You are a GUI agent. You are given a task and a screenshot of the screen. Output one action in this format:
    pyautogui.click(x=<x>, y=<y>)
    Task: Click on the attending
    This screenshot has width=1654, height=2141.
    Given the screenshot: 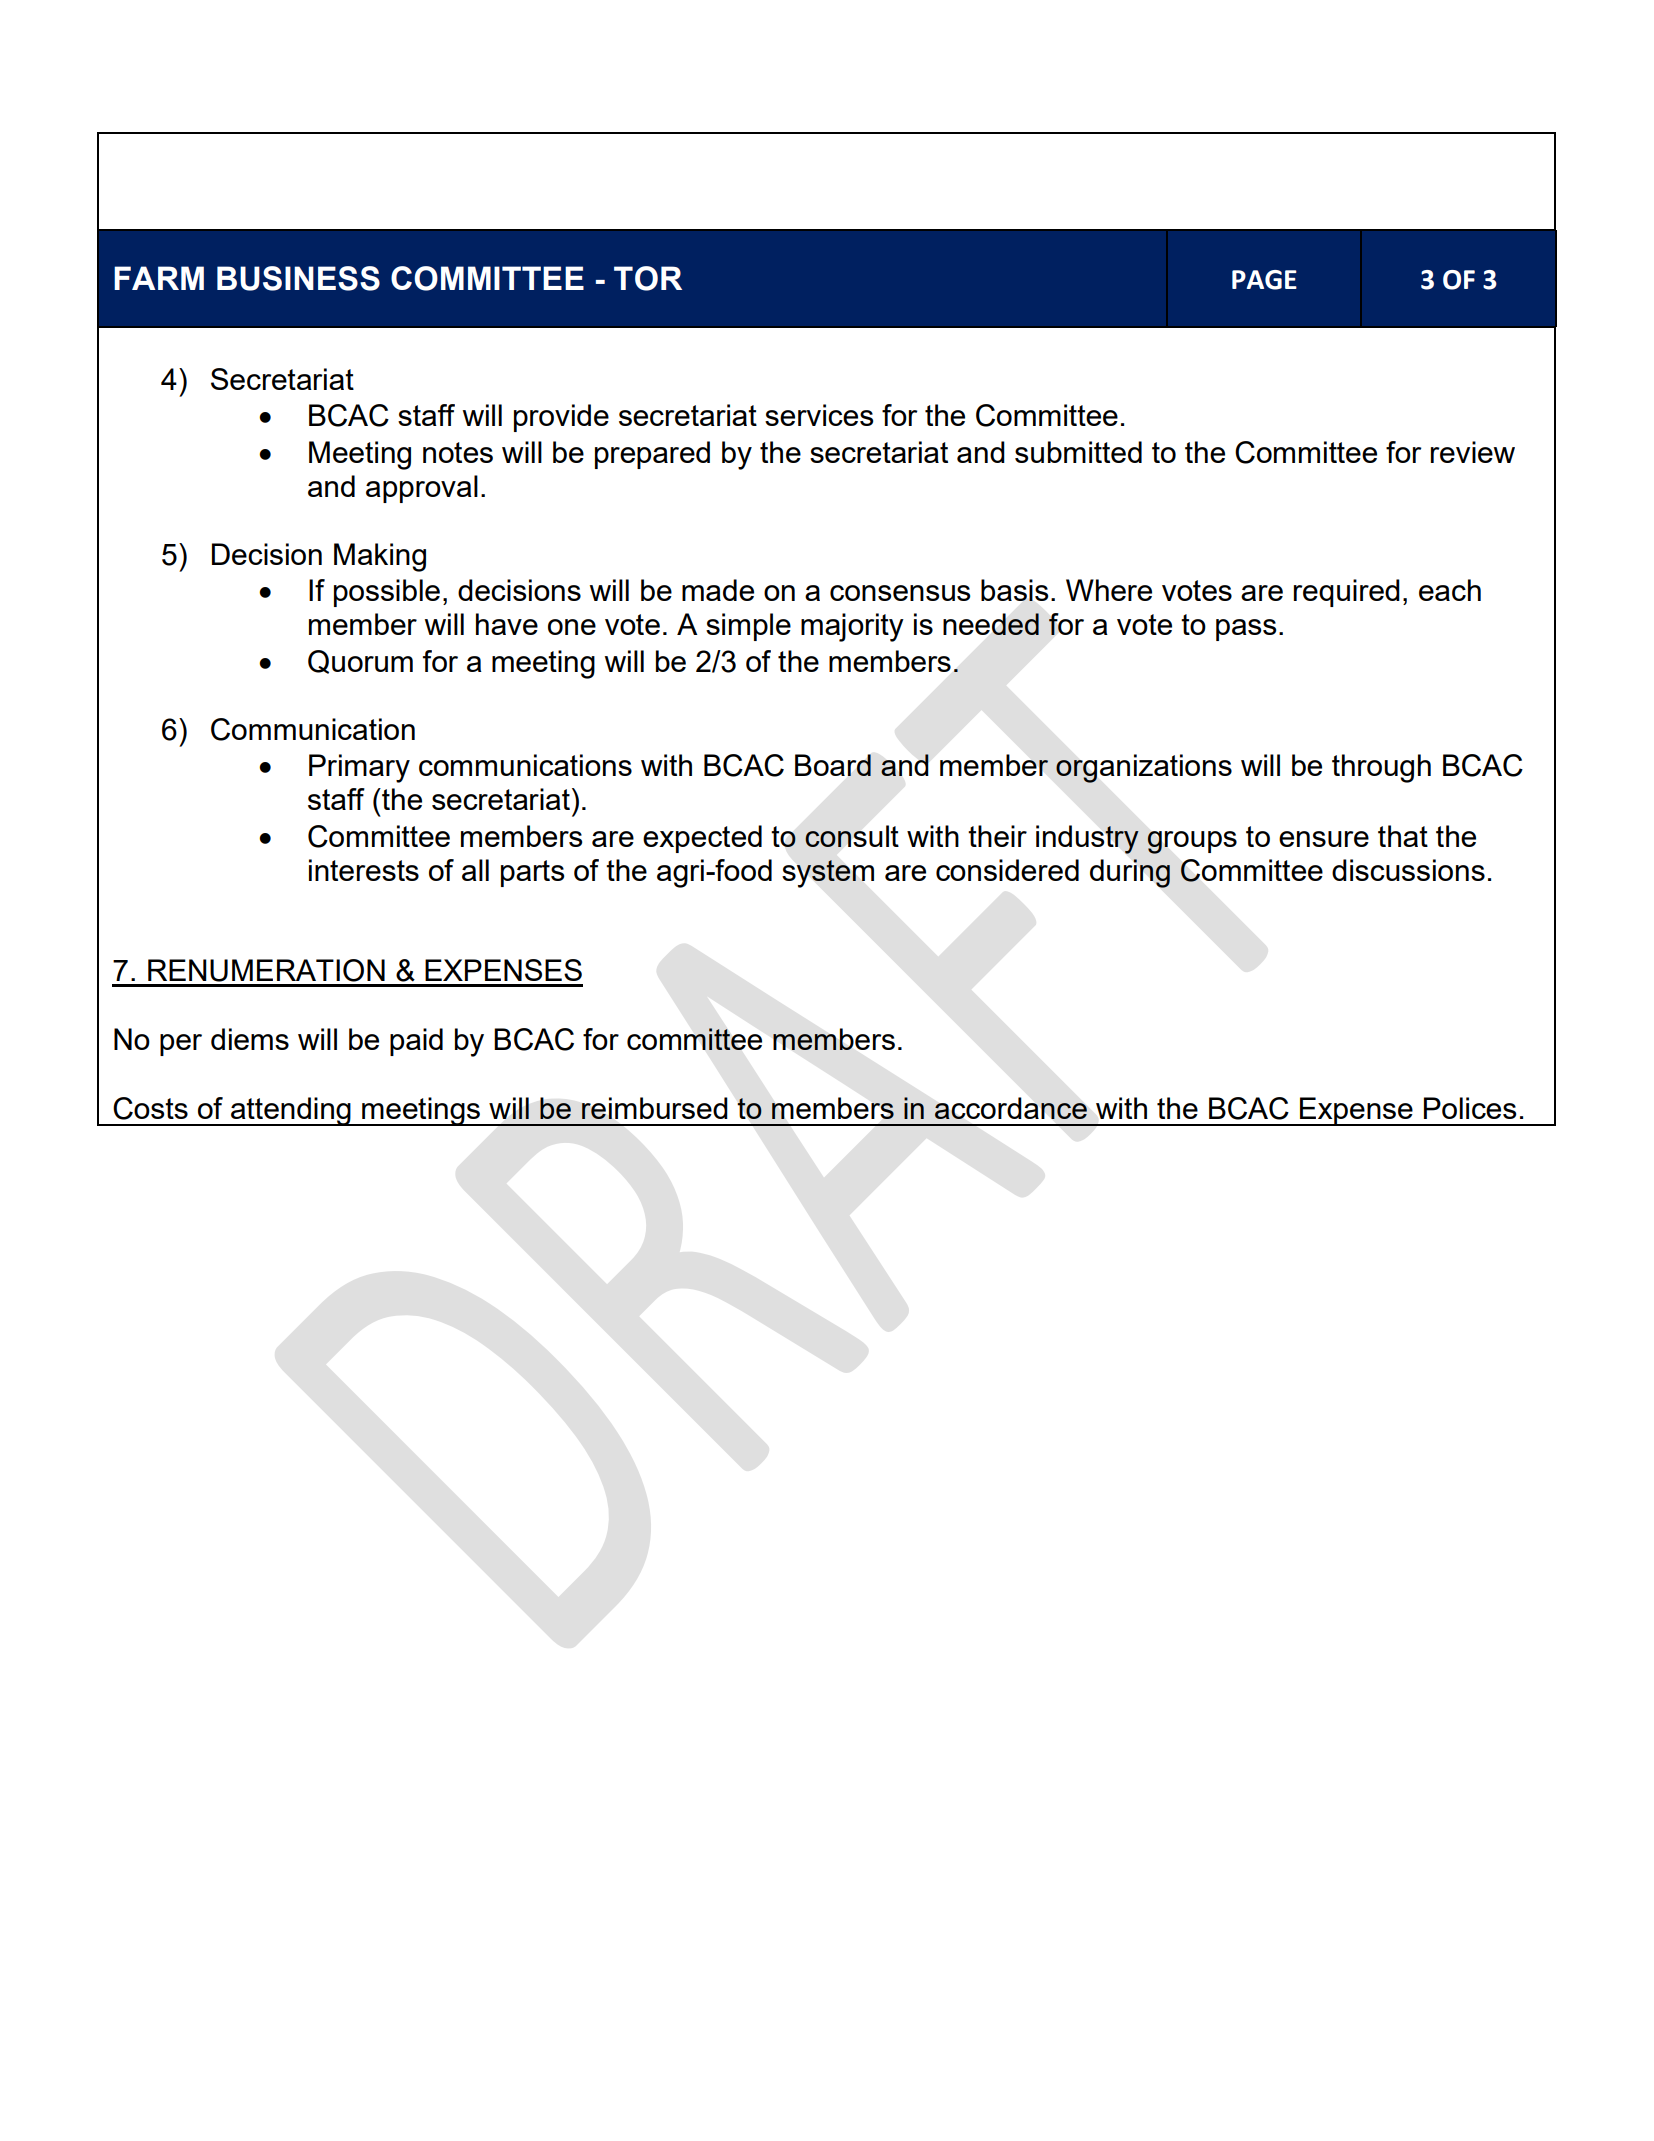 What is the action you would take?
    pyautogui.click(x=291, y=1111)
